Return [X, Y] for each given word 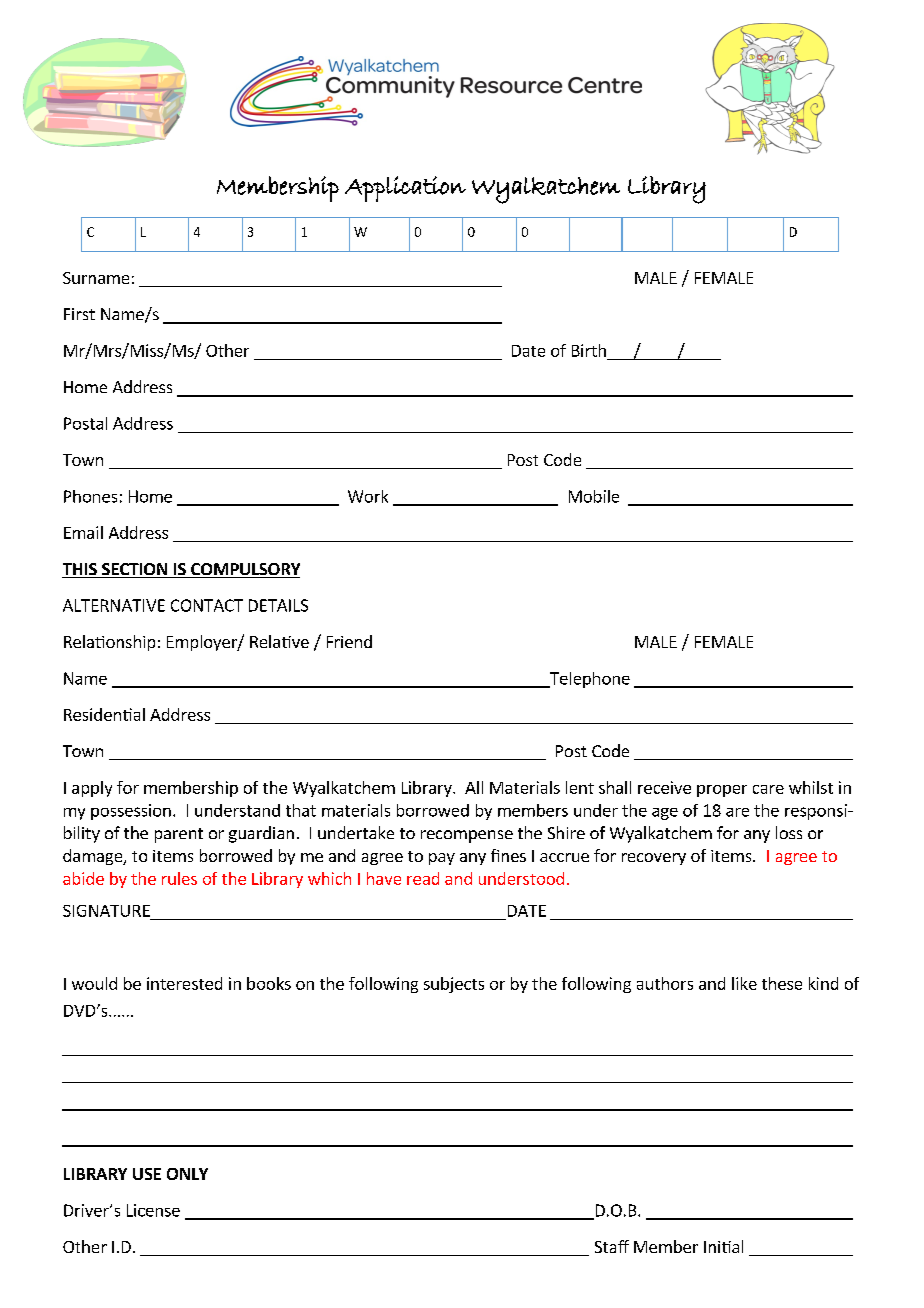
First [79, 314]
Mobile [594, 496]
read [423, 878]
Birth [589, 350]
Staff [612, 1246]
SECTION [134, 570]
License [153, 1210]
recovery [654, 859]
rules [179, 878]
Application [405, 189]
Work [368, 496]
